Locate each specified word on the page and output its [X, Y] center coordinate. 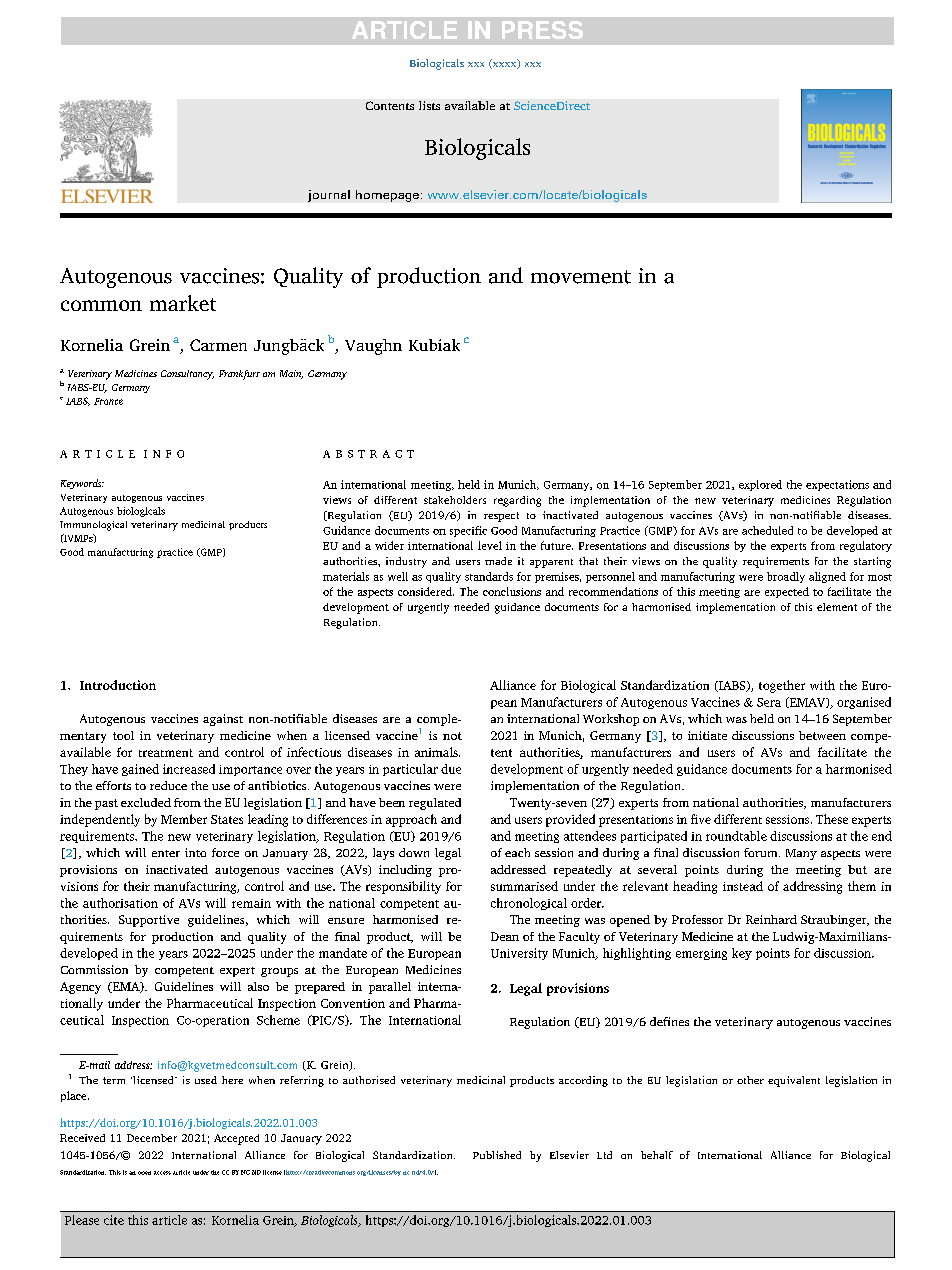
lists [429, 105]
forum [762, 852]
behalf [657, 1155]
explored [760, 485]
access [162, 1173]
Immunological [93, 526]
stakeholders [455, 500]
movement [581, 277]
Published [497, 1155]
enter [166, 853]
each [517, 852]
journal [329, 196]
